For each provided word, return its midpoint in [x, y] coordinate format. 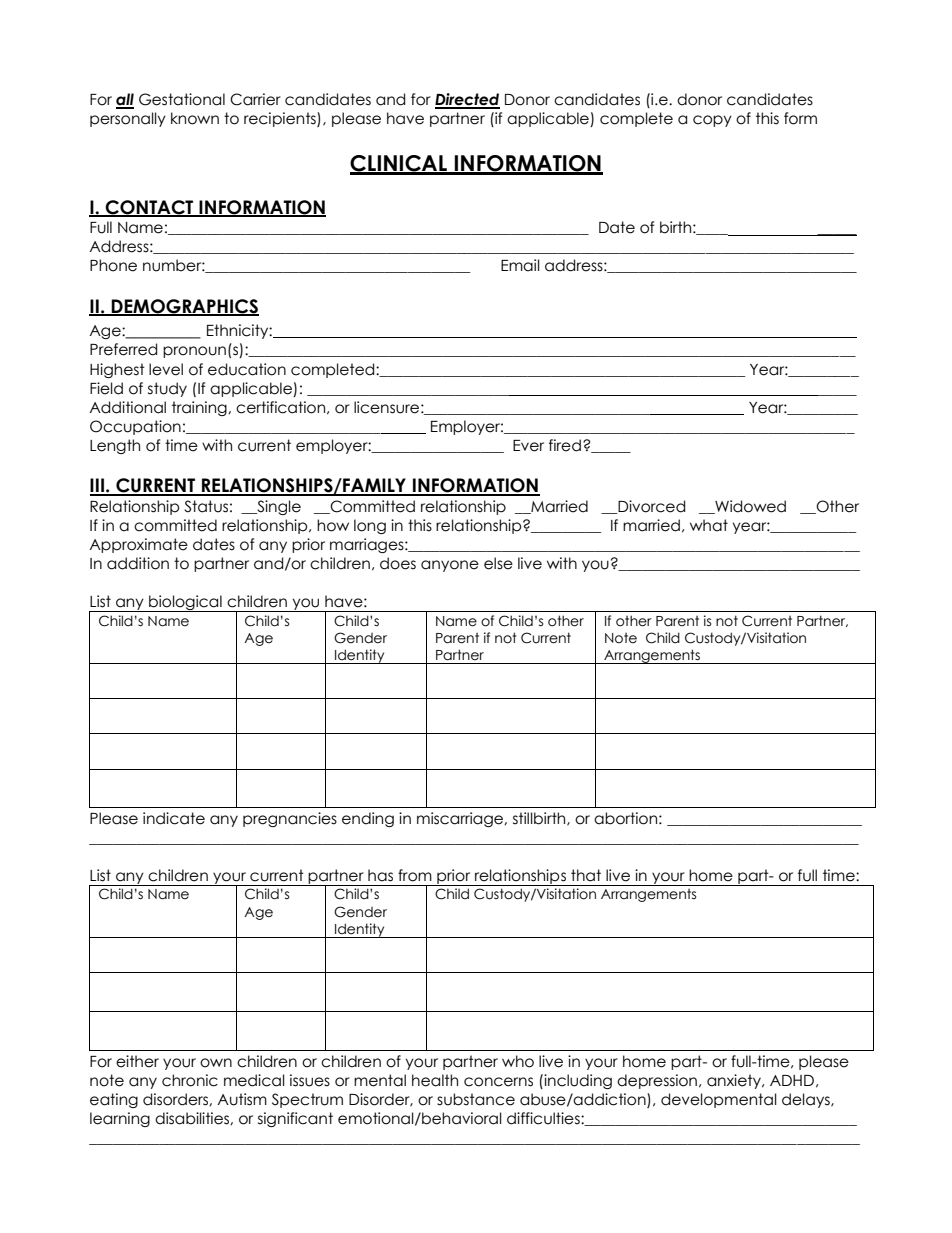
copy [712, 121]
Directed [467, 100]
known [195, 118]
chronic [190, 1080]
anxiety [735, 1081]
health [435, 1080]
